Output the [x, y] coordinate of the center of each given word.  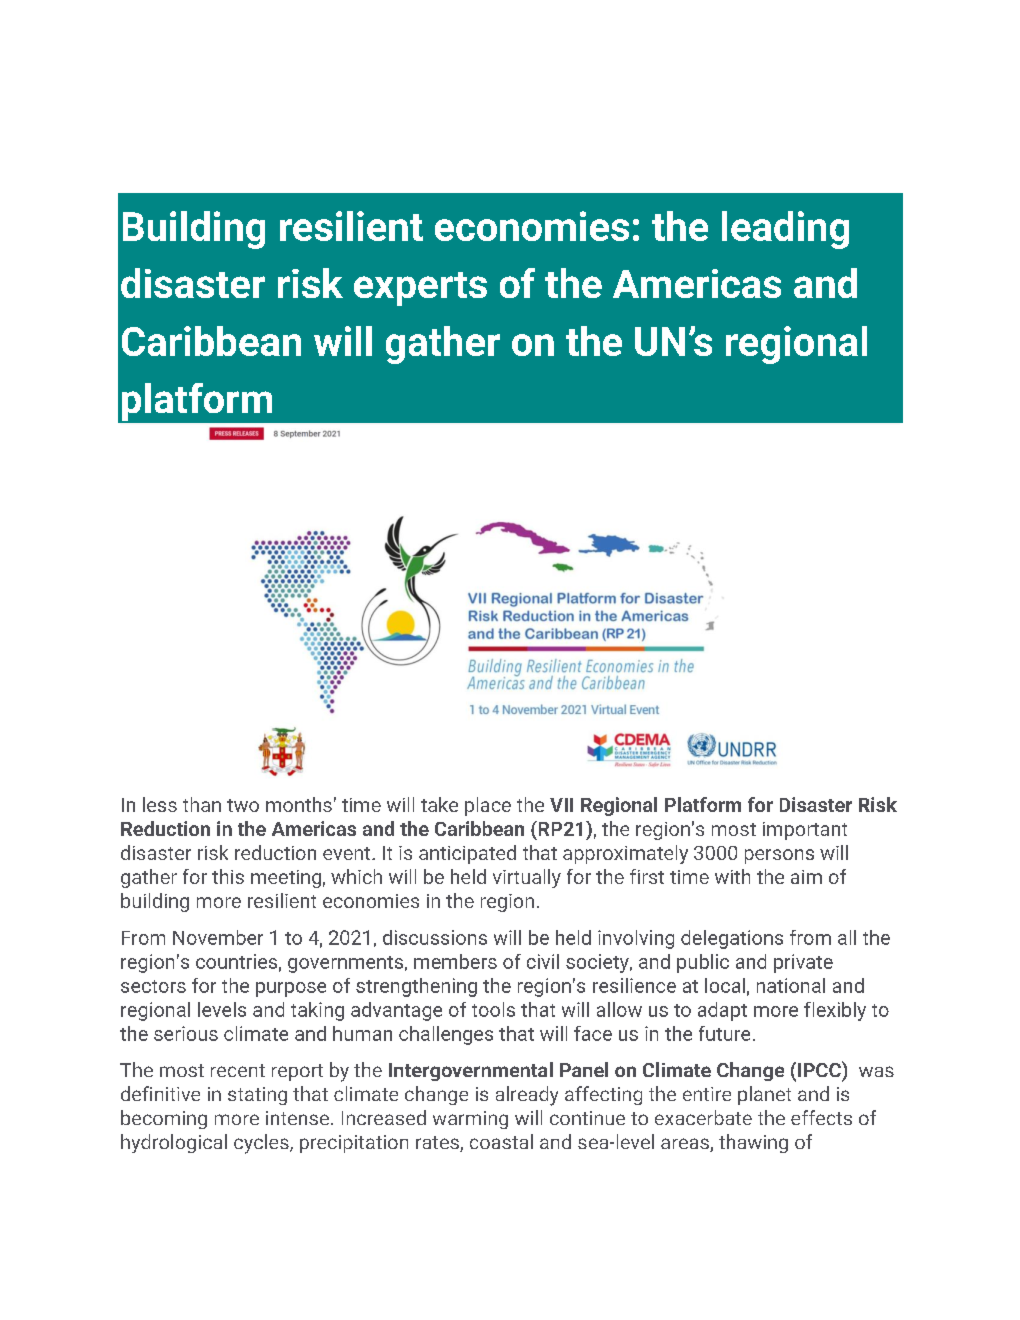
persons [779, 856]
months [299, 804]
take [439, 804]
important [805, 831]
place [488, 806]
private [803, 963]
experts [420, 289]
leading [785, 230]
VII [561, 805]
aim [806, 877]
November [218, 937]
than [202, 804]
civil [543, 961]
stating [257, 1096]
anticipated [467, 854]
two [243, 805]
